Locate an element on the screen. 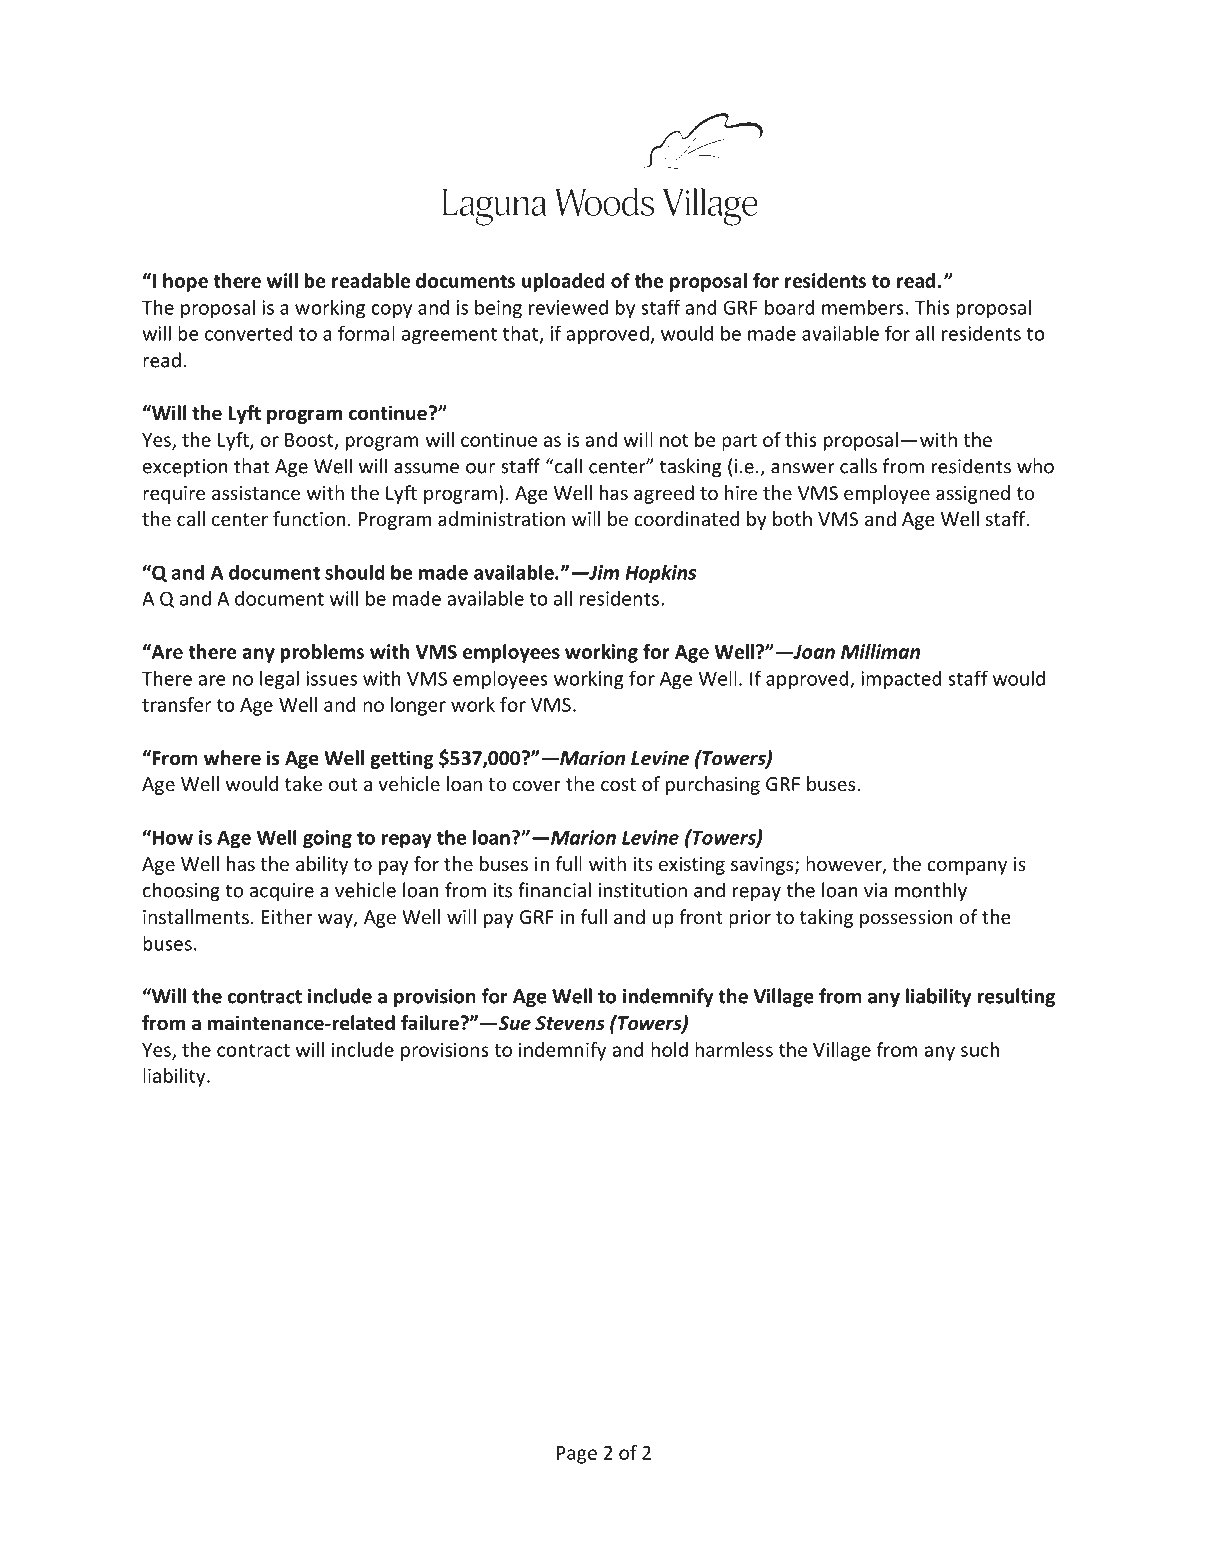 The image size is (1207, 1563). hold is located at coordinates (669, 1049).
